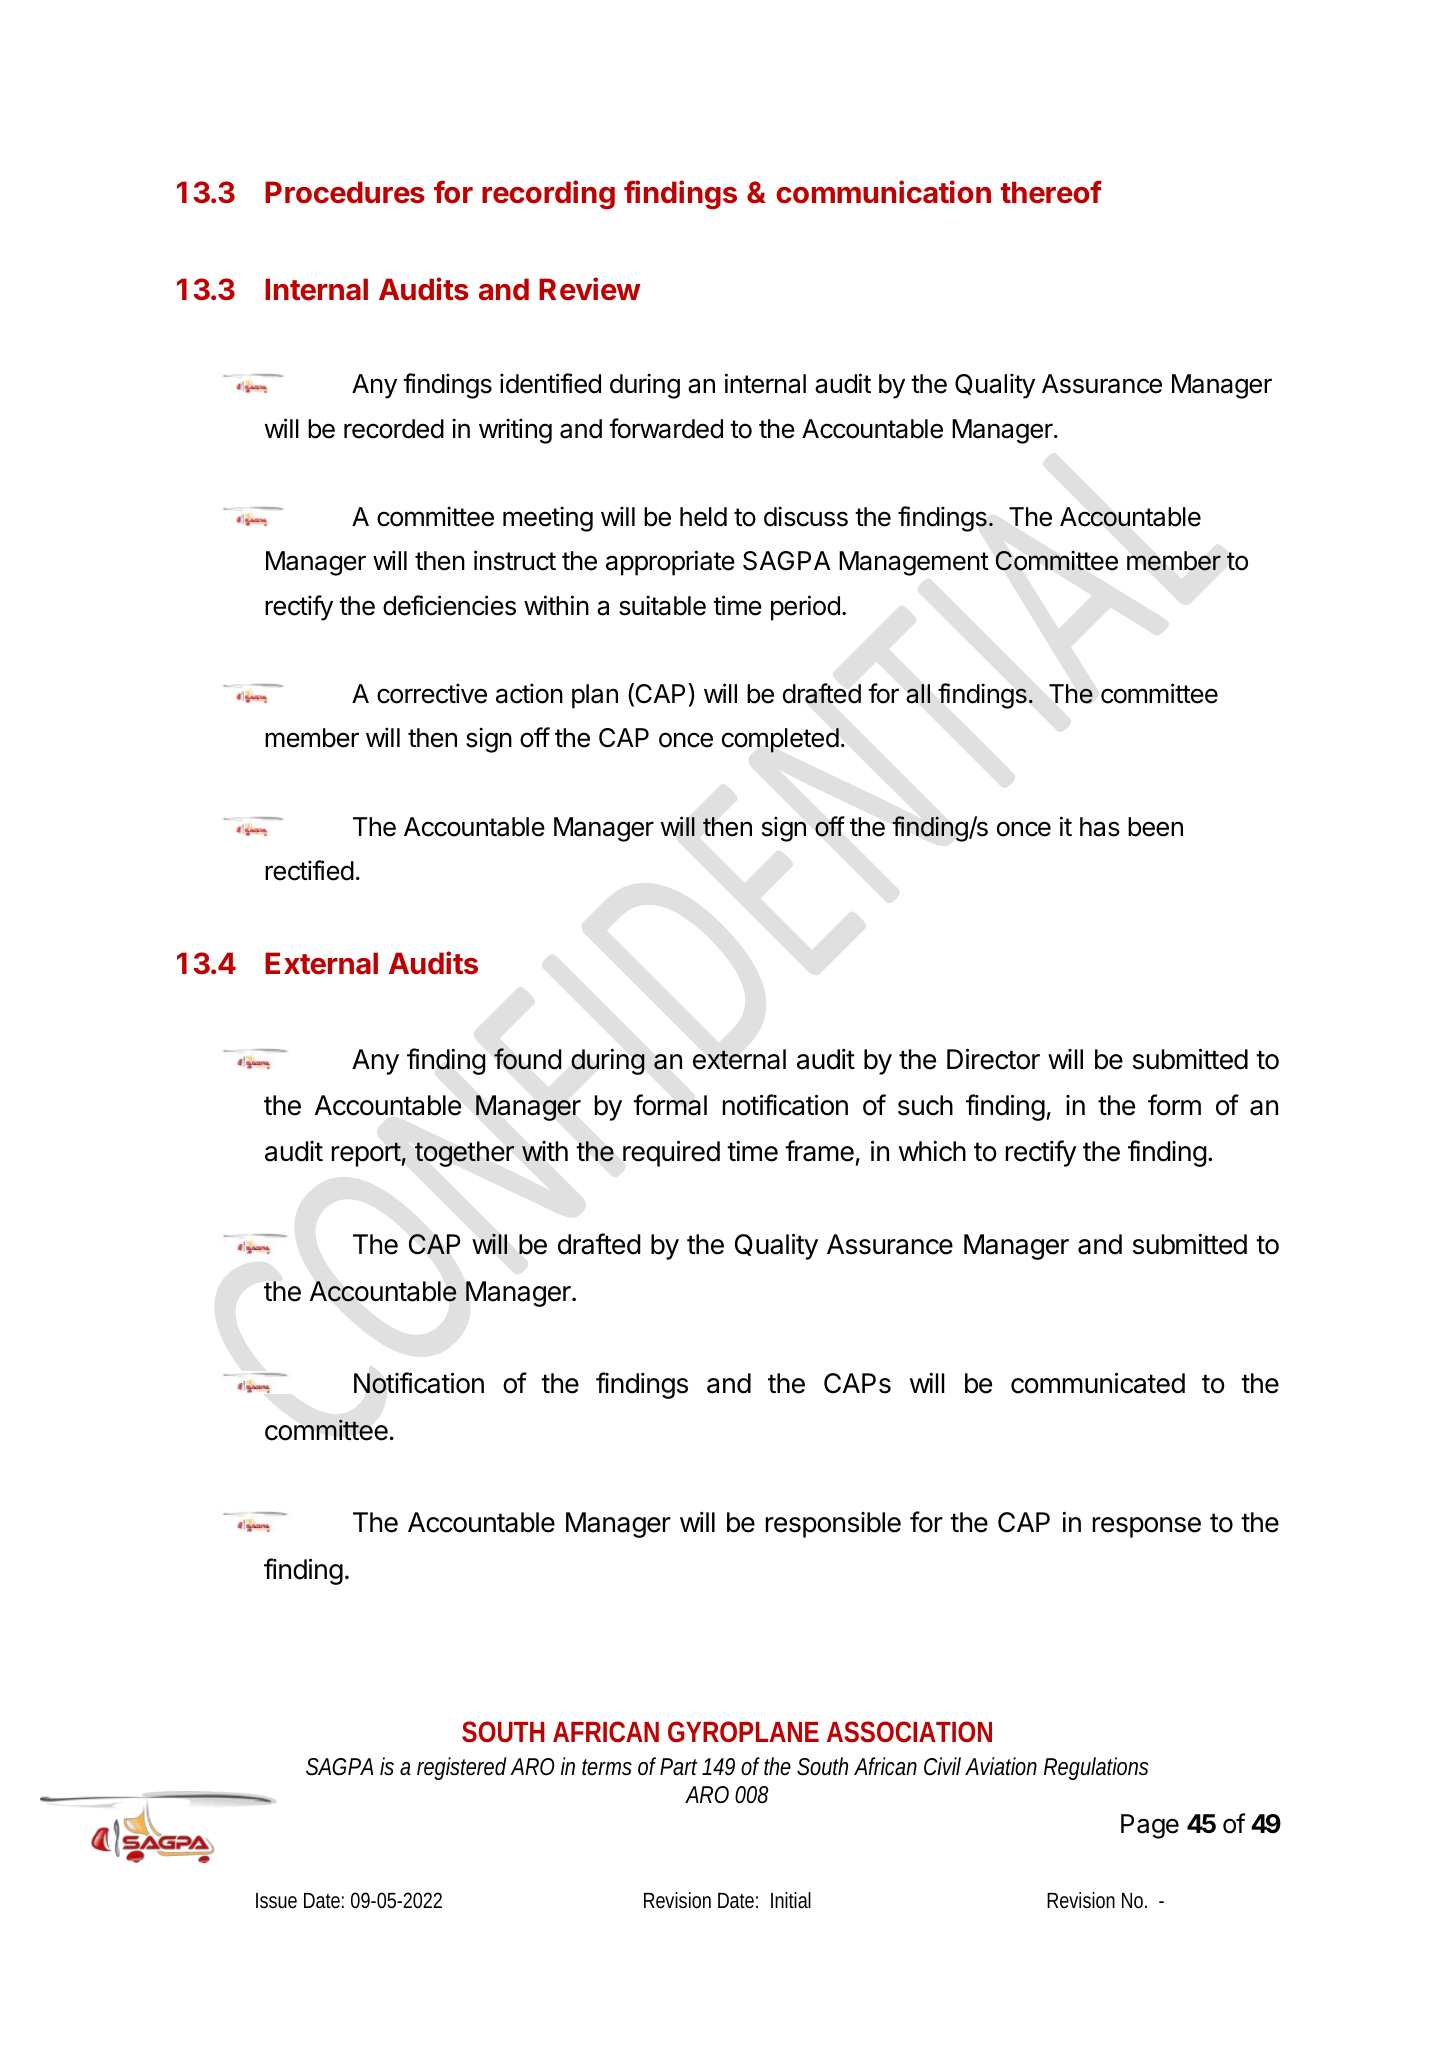 This document has height=2057, width=1455. I want to click on all, so click(918, 694).
